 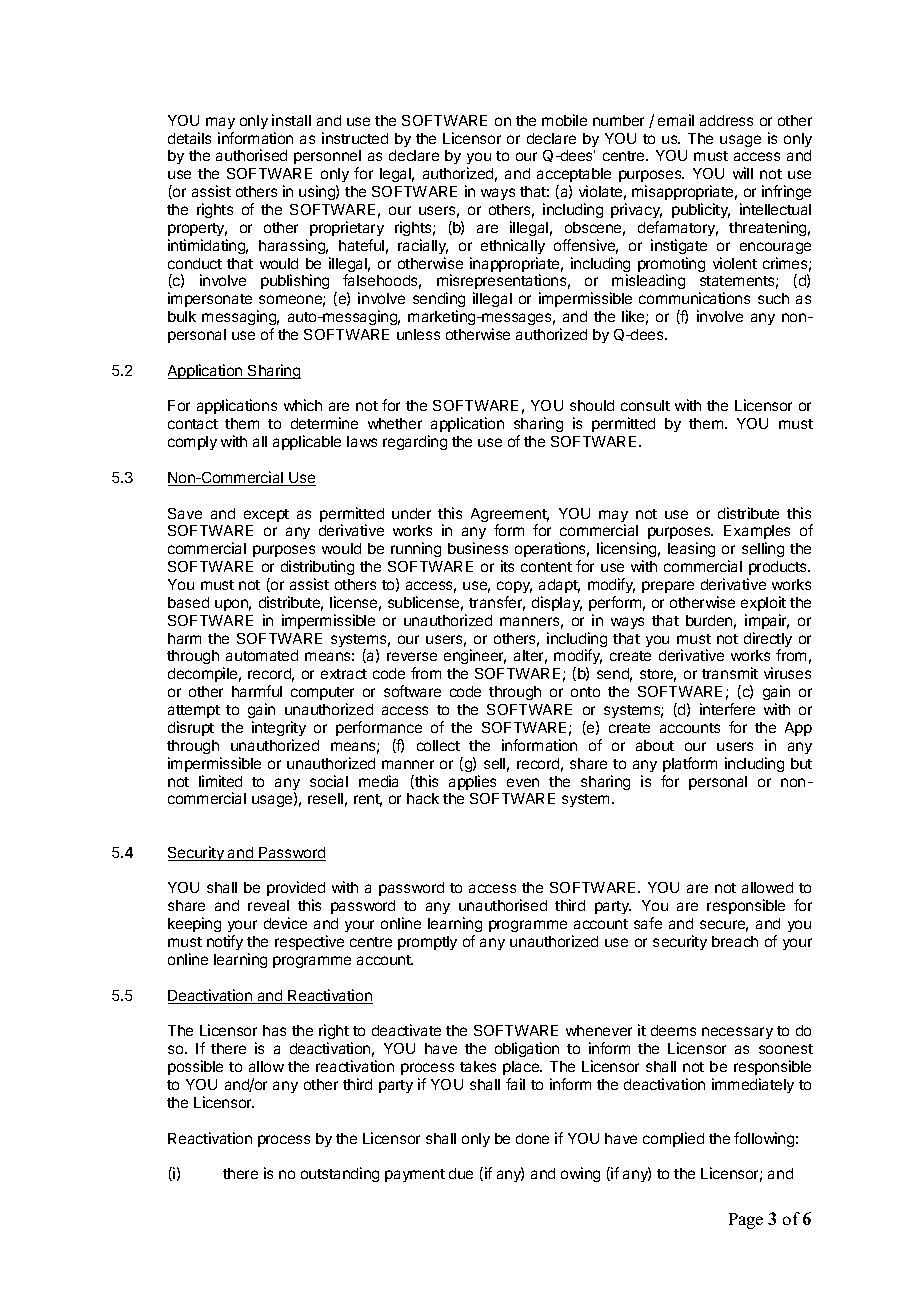 I want to click on engineer, so click(x=475, y=656).
